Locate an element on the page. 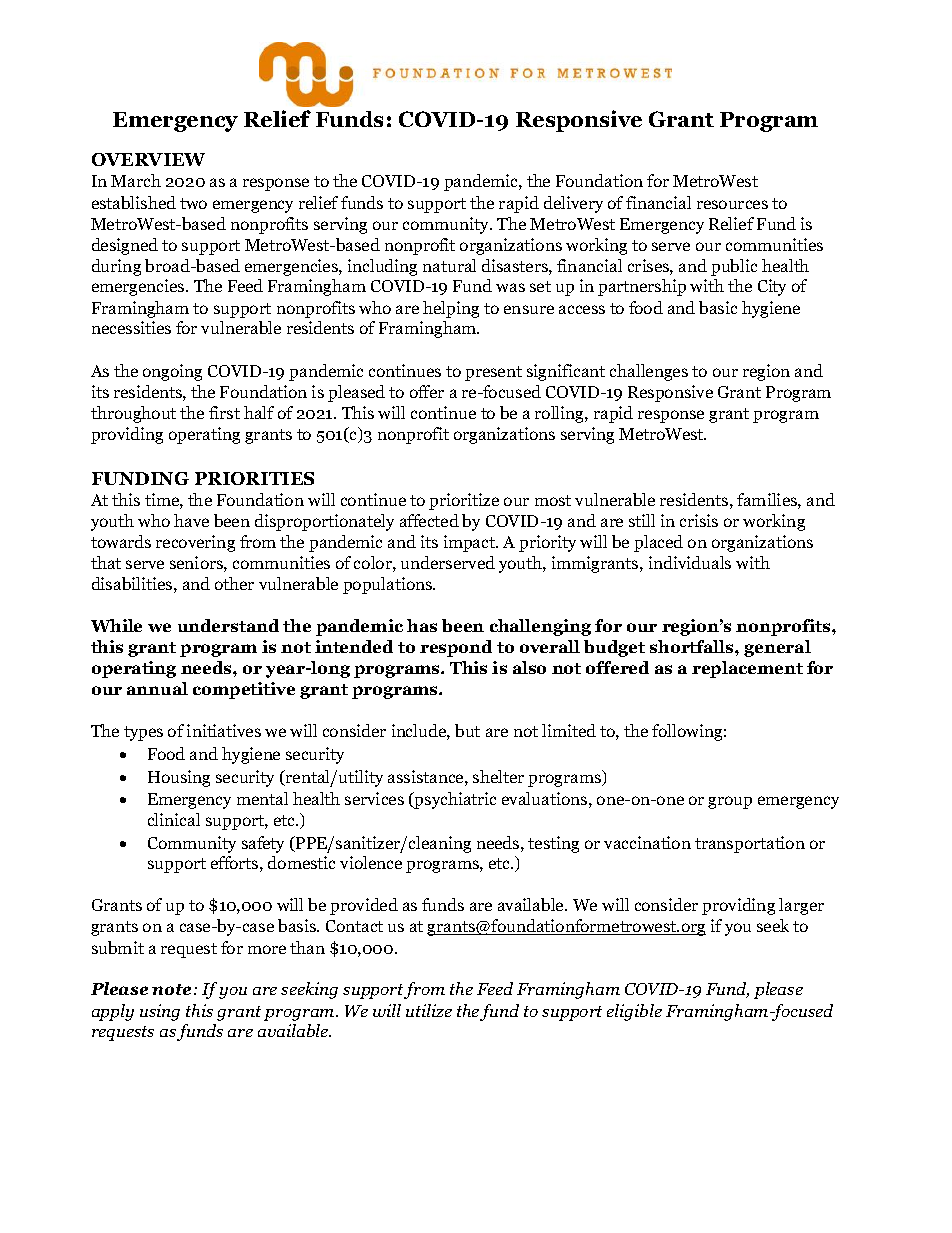 This image has width=952, height=1233. resources is located at coordinates (732, 204).
